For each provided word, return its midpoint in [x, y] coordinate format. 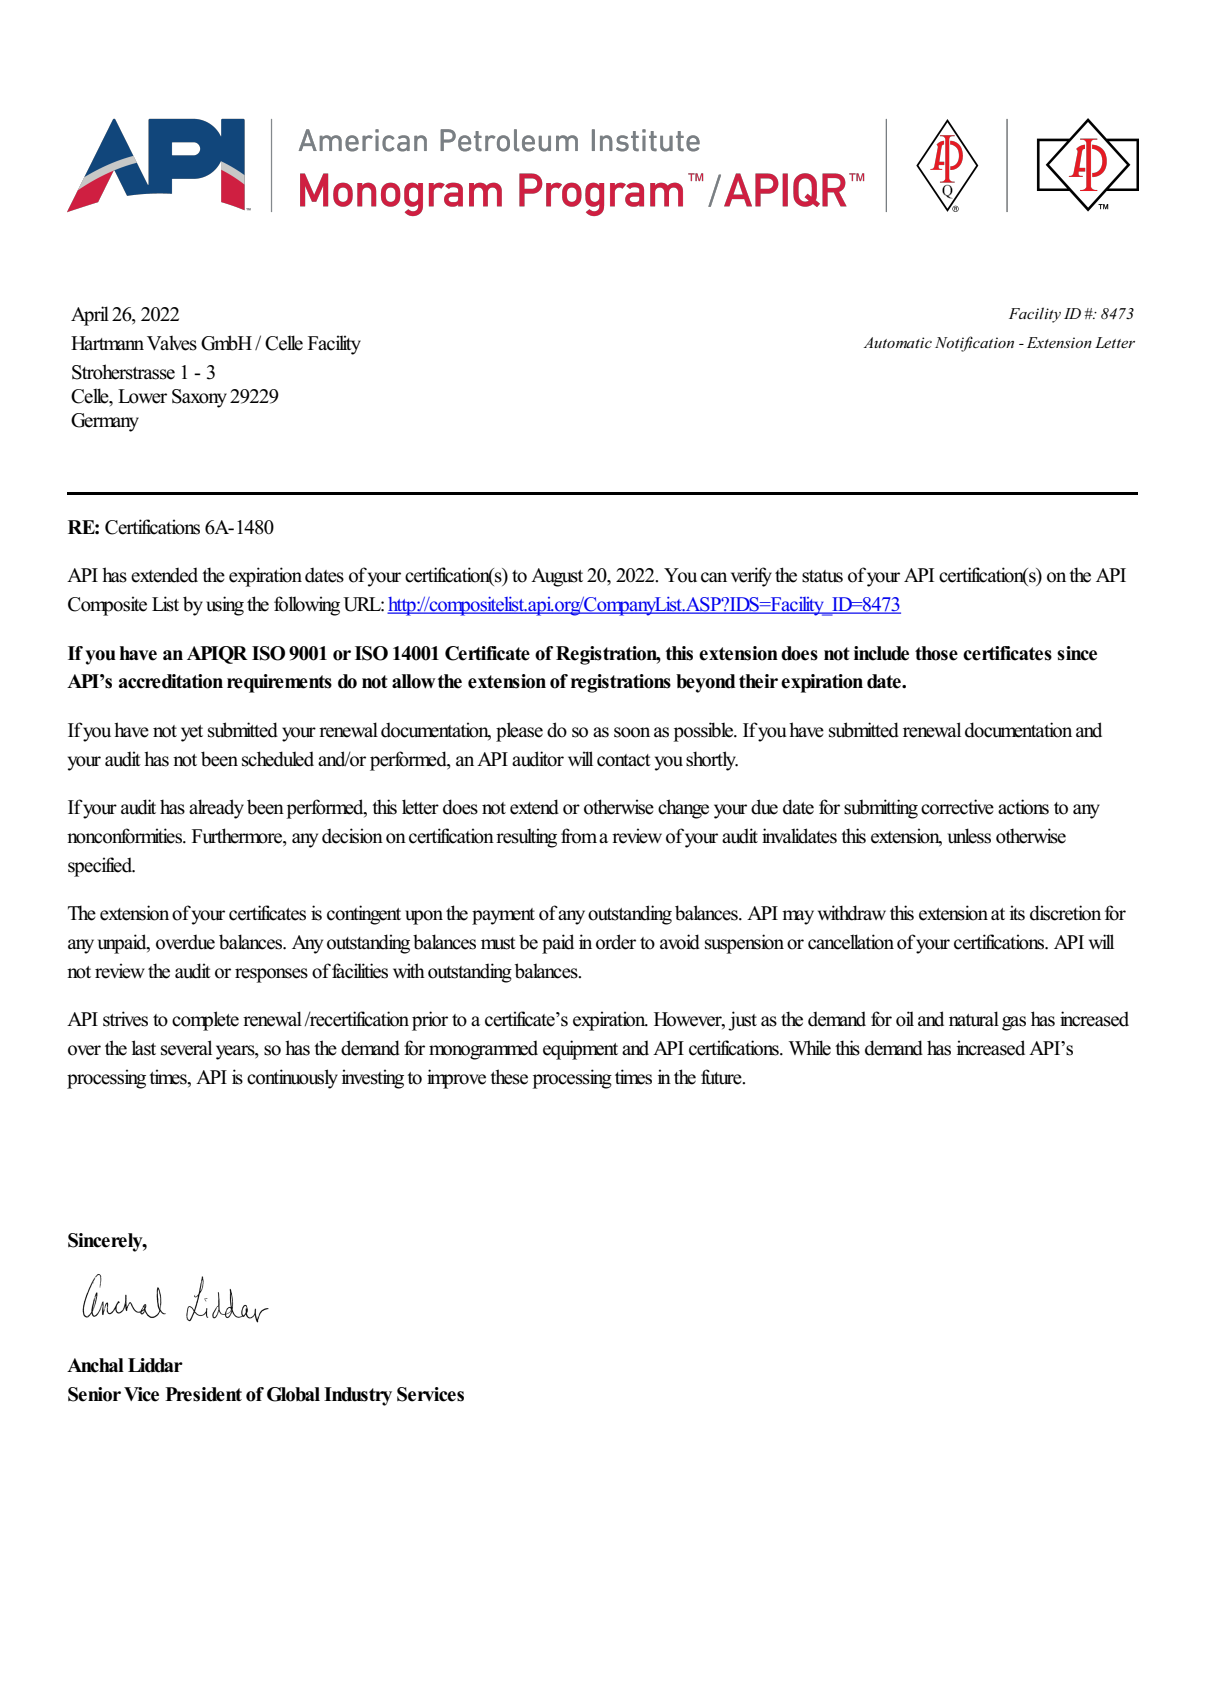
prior [430, 1021]
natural [974, 1019]
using [225, 606]
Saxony [199, 398]
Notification [974, 344]
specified [101, 867]
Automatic [898, 342]
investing [373, 1079]
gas [1014, 1023]
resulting [526, 838]
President [203, 1394]
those [936, 653]
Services [430, 1394]
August [557, 577]
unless [969, 836]
